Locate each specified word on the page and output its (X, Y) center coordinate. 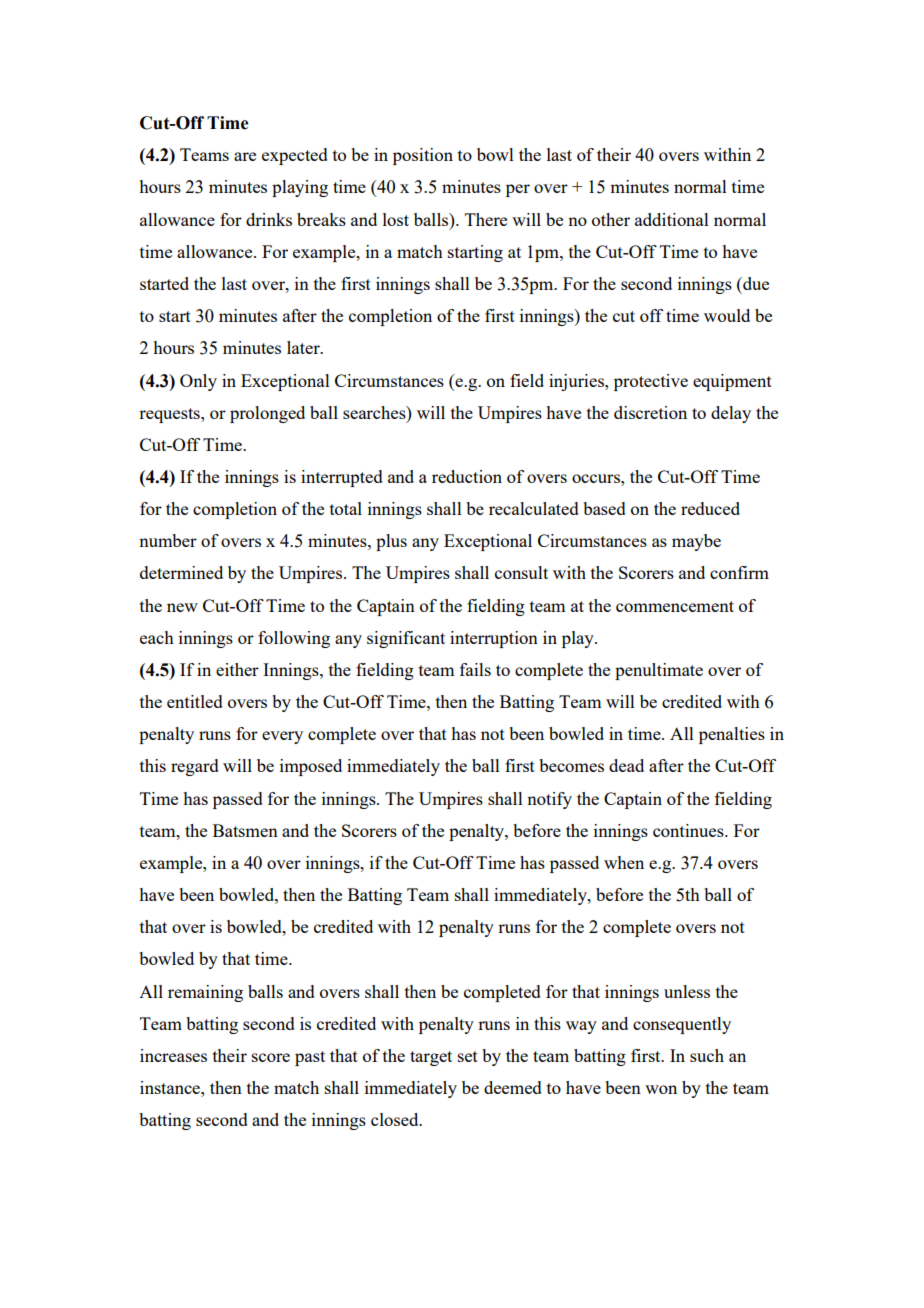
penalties (732, 735)
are (245, 156)
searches (375, 412)
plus (391, 542)
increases (173, 1055)
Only (198, 382)
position (423, 156)
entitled (195, 701)
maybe (696, 542)
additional (672, 219)
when (624, 862)
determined (181, 572)
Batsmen (245, 830)
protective (651, 382)
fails (475, 669)
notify (549, 800)
